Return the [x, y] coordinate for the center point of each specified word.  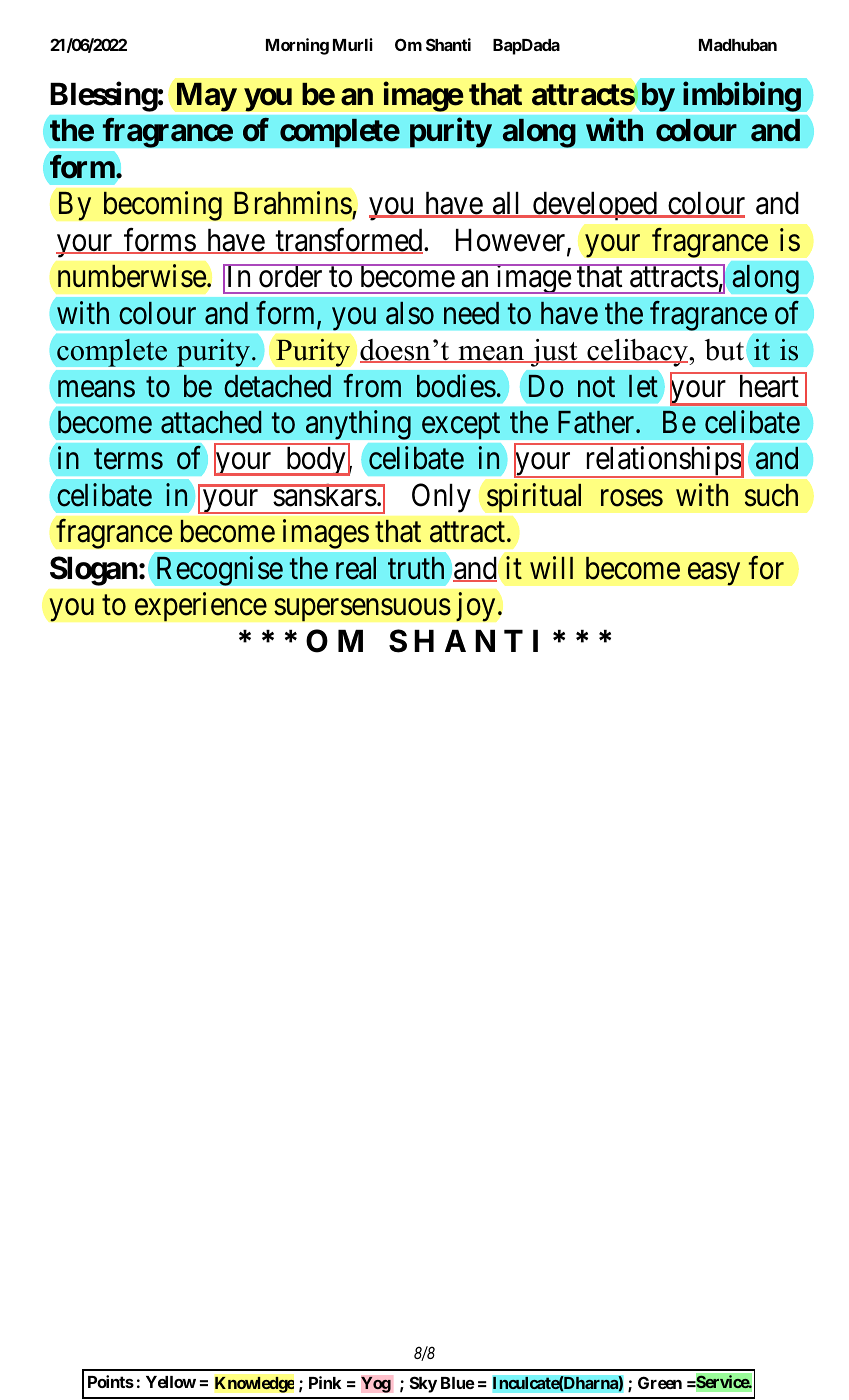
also [410, 313]
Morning [297, 46]
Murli [353, 44]
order [291, 276]
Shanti [448, 44]
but [724, 350]
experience [201, 607]
